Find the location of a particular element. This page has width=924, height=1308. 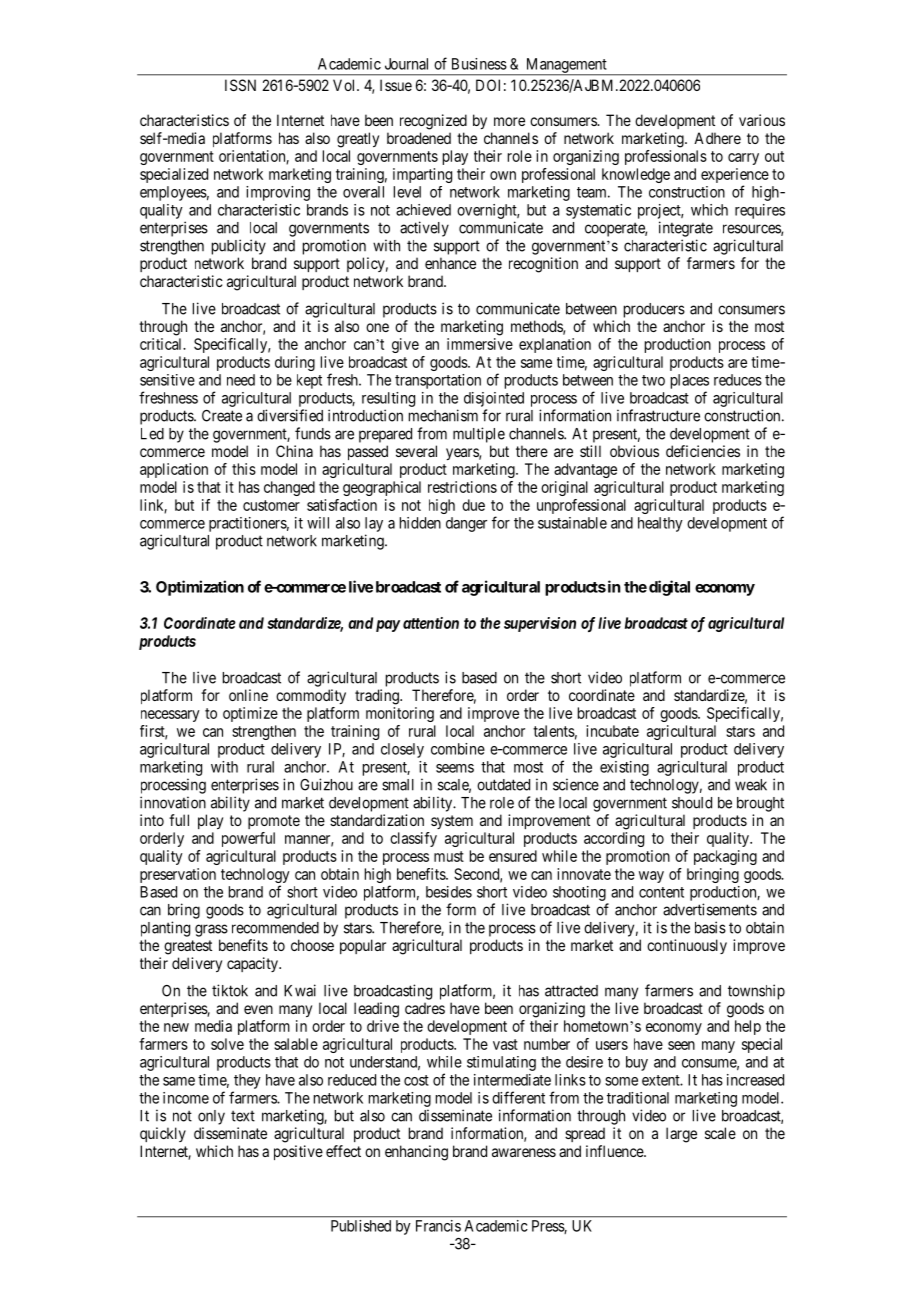

online is located at coordinates (248, 695).
